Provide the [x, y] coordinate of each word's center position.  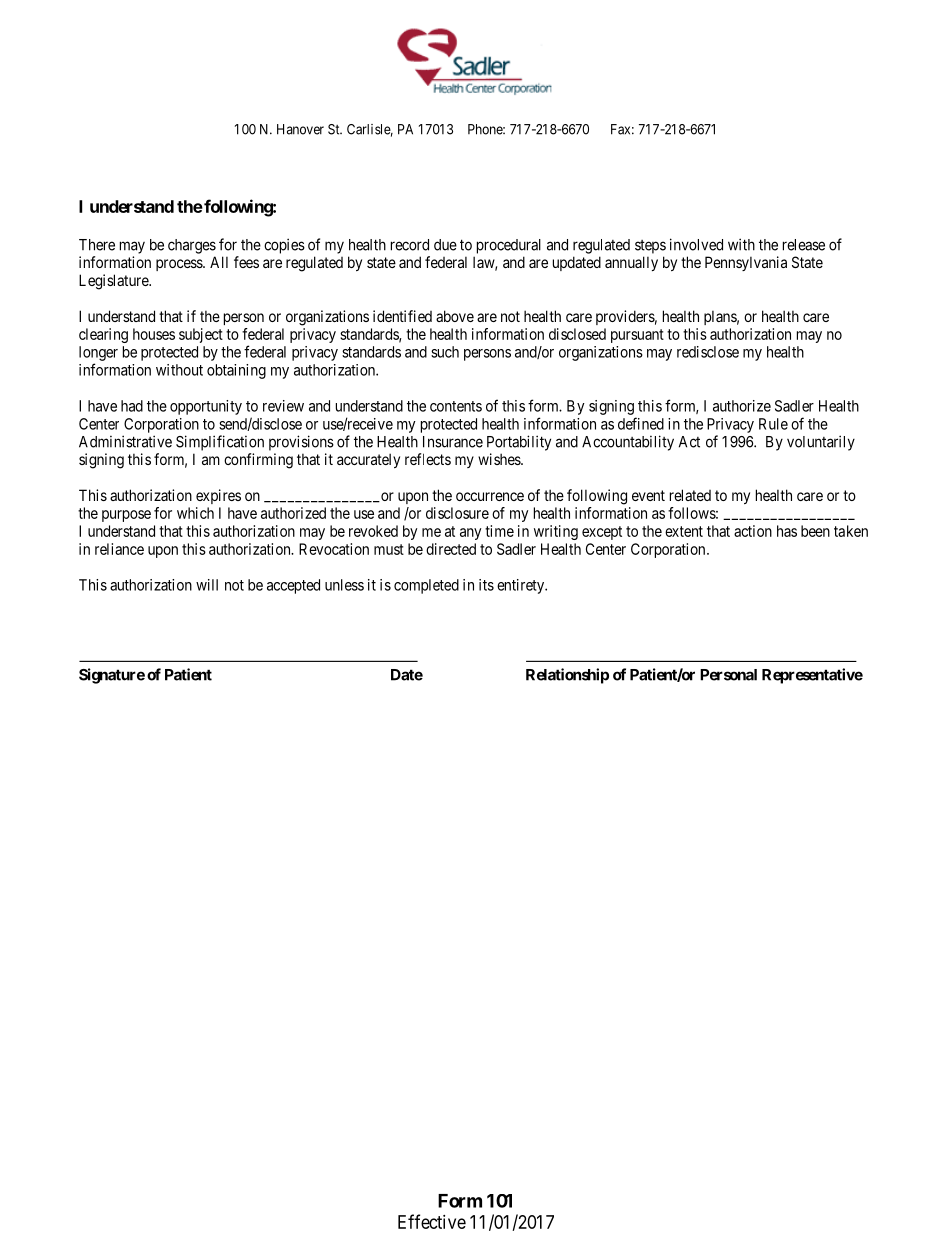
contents [456, 406]
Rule [773, 424]
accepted [293, 586]
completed [426, 586]
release [804, 245]
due [445, 245]
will [207, 585]
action [753, 531]
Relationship [567, 676]
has [787, 531]
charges [192, 246]
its [486, 585]
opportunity [206, 407]
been [815, 531]
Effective [432, 1221]
